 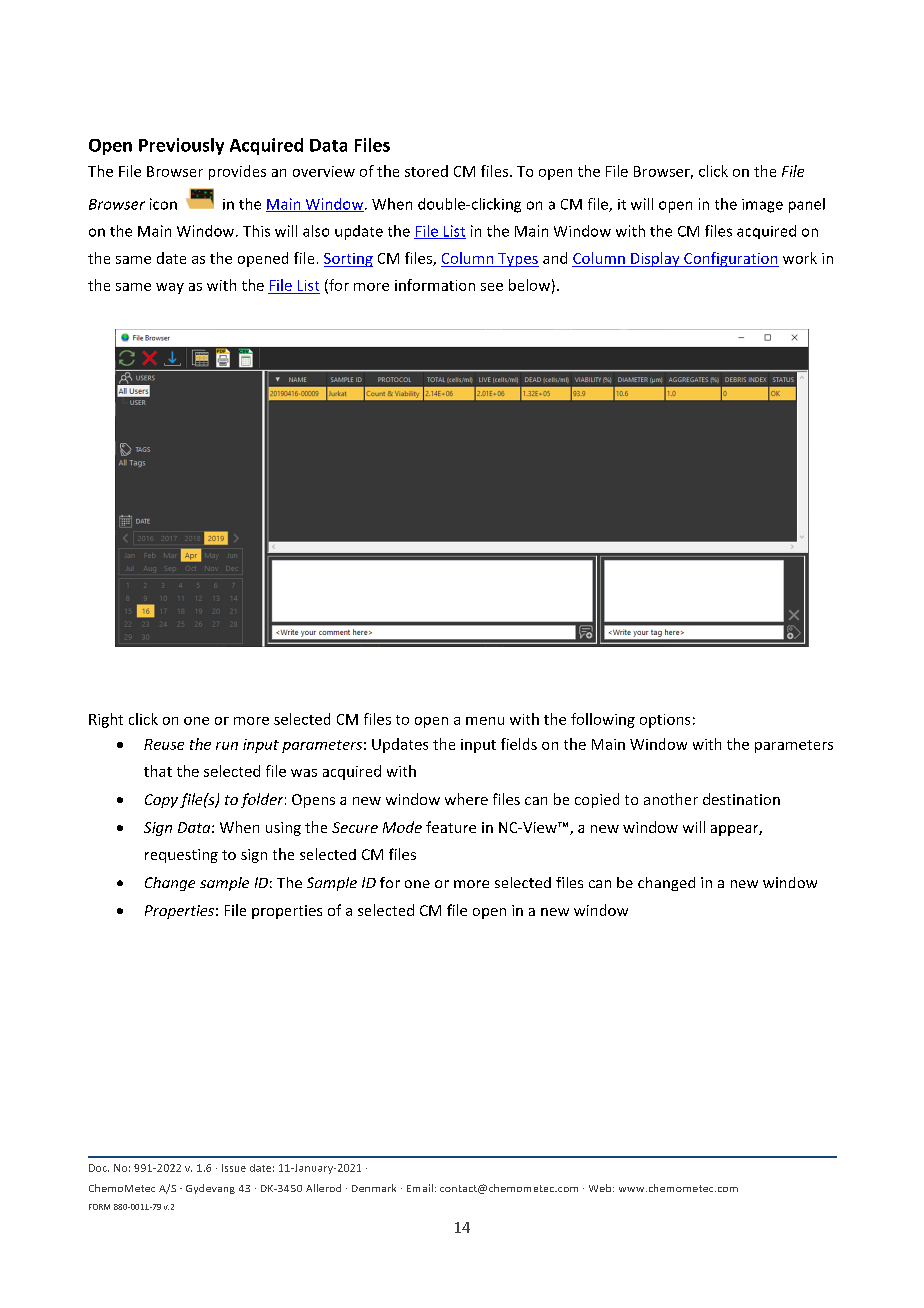 What do you see at coordinates (601, 1188) in the screenshot?
I see `Web` at bounding box center [601, 1188].
